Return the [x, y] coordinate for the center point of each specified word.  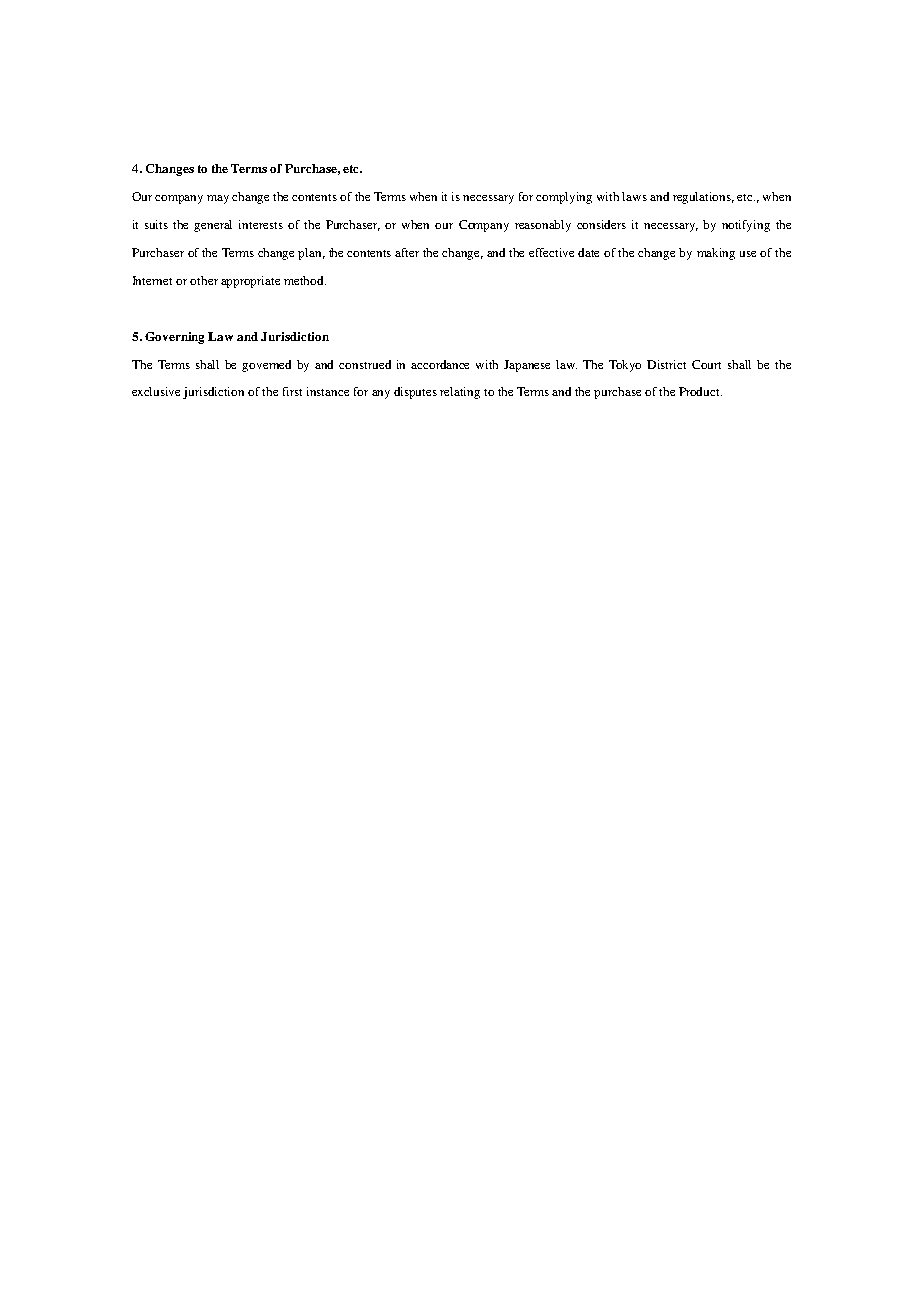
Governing [174, 338]
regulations [703, 198]
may [218, 199]
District [666, 364]
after [407, 252]
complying [564, 198]
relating [460, 393]
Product [700, 391]
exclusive [156, 391]
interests [261, 224]
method [305, 280]
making [716, 254]
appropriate [250, 282]
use [748, 254]
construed [365, 364]
